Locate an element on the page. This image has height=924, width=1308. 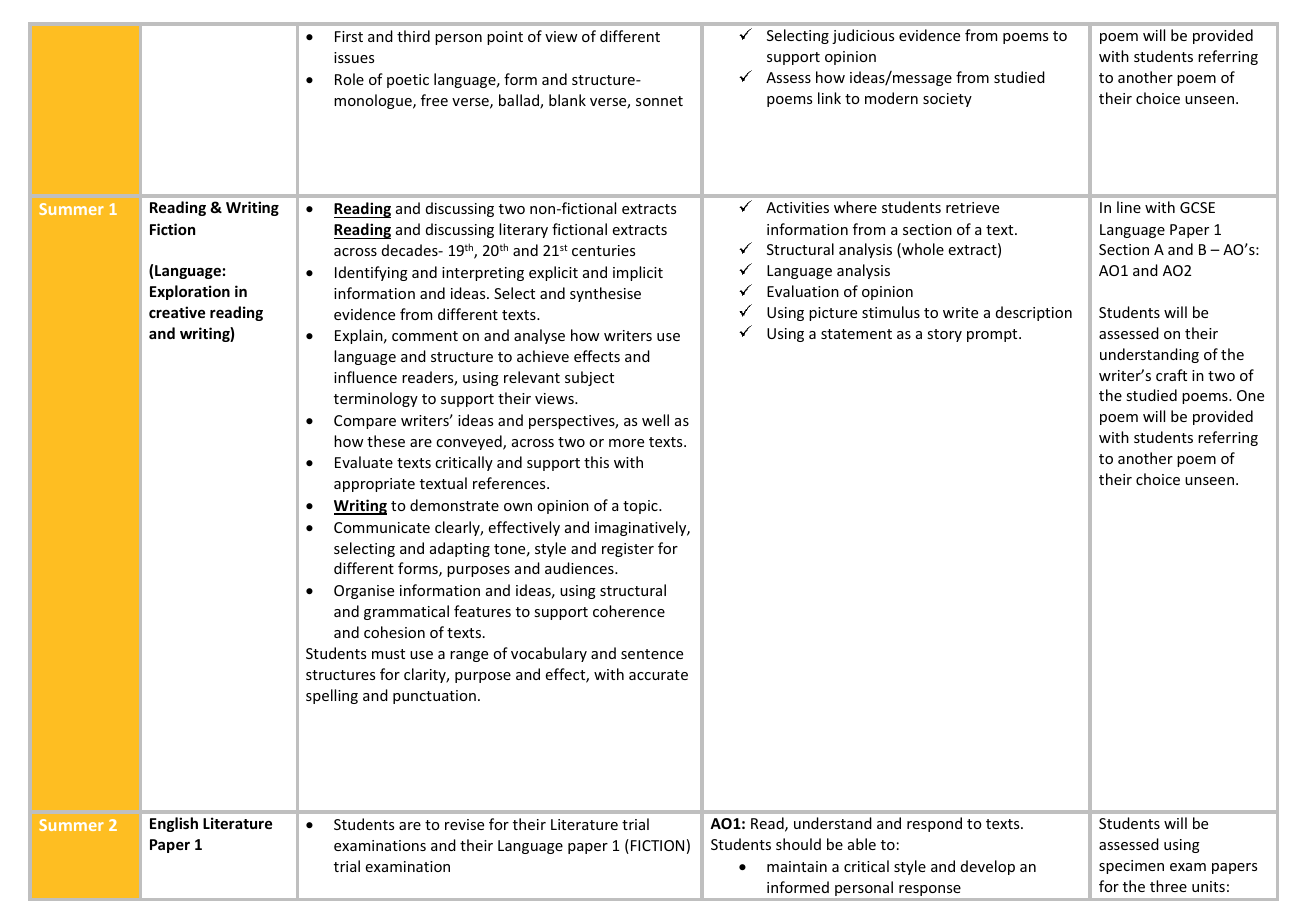
issues is located at coordinates (354, 57).
